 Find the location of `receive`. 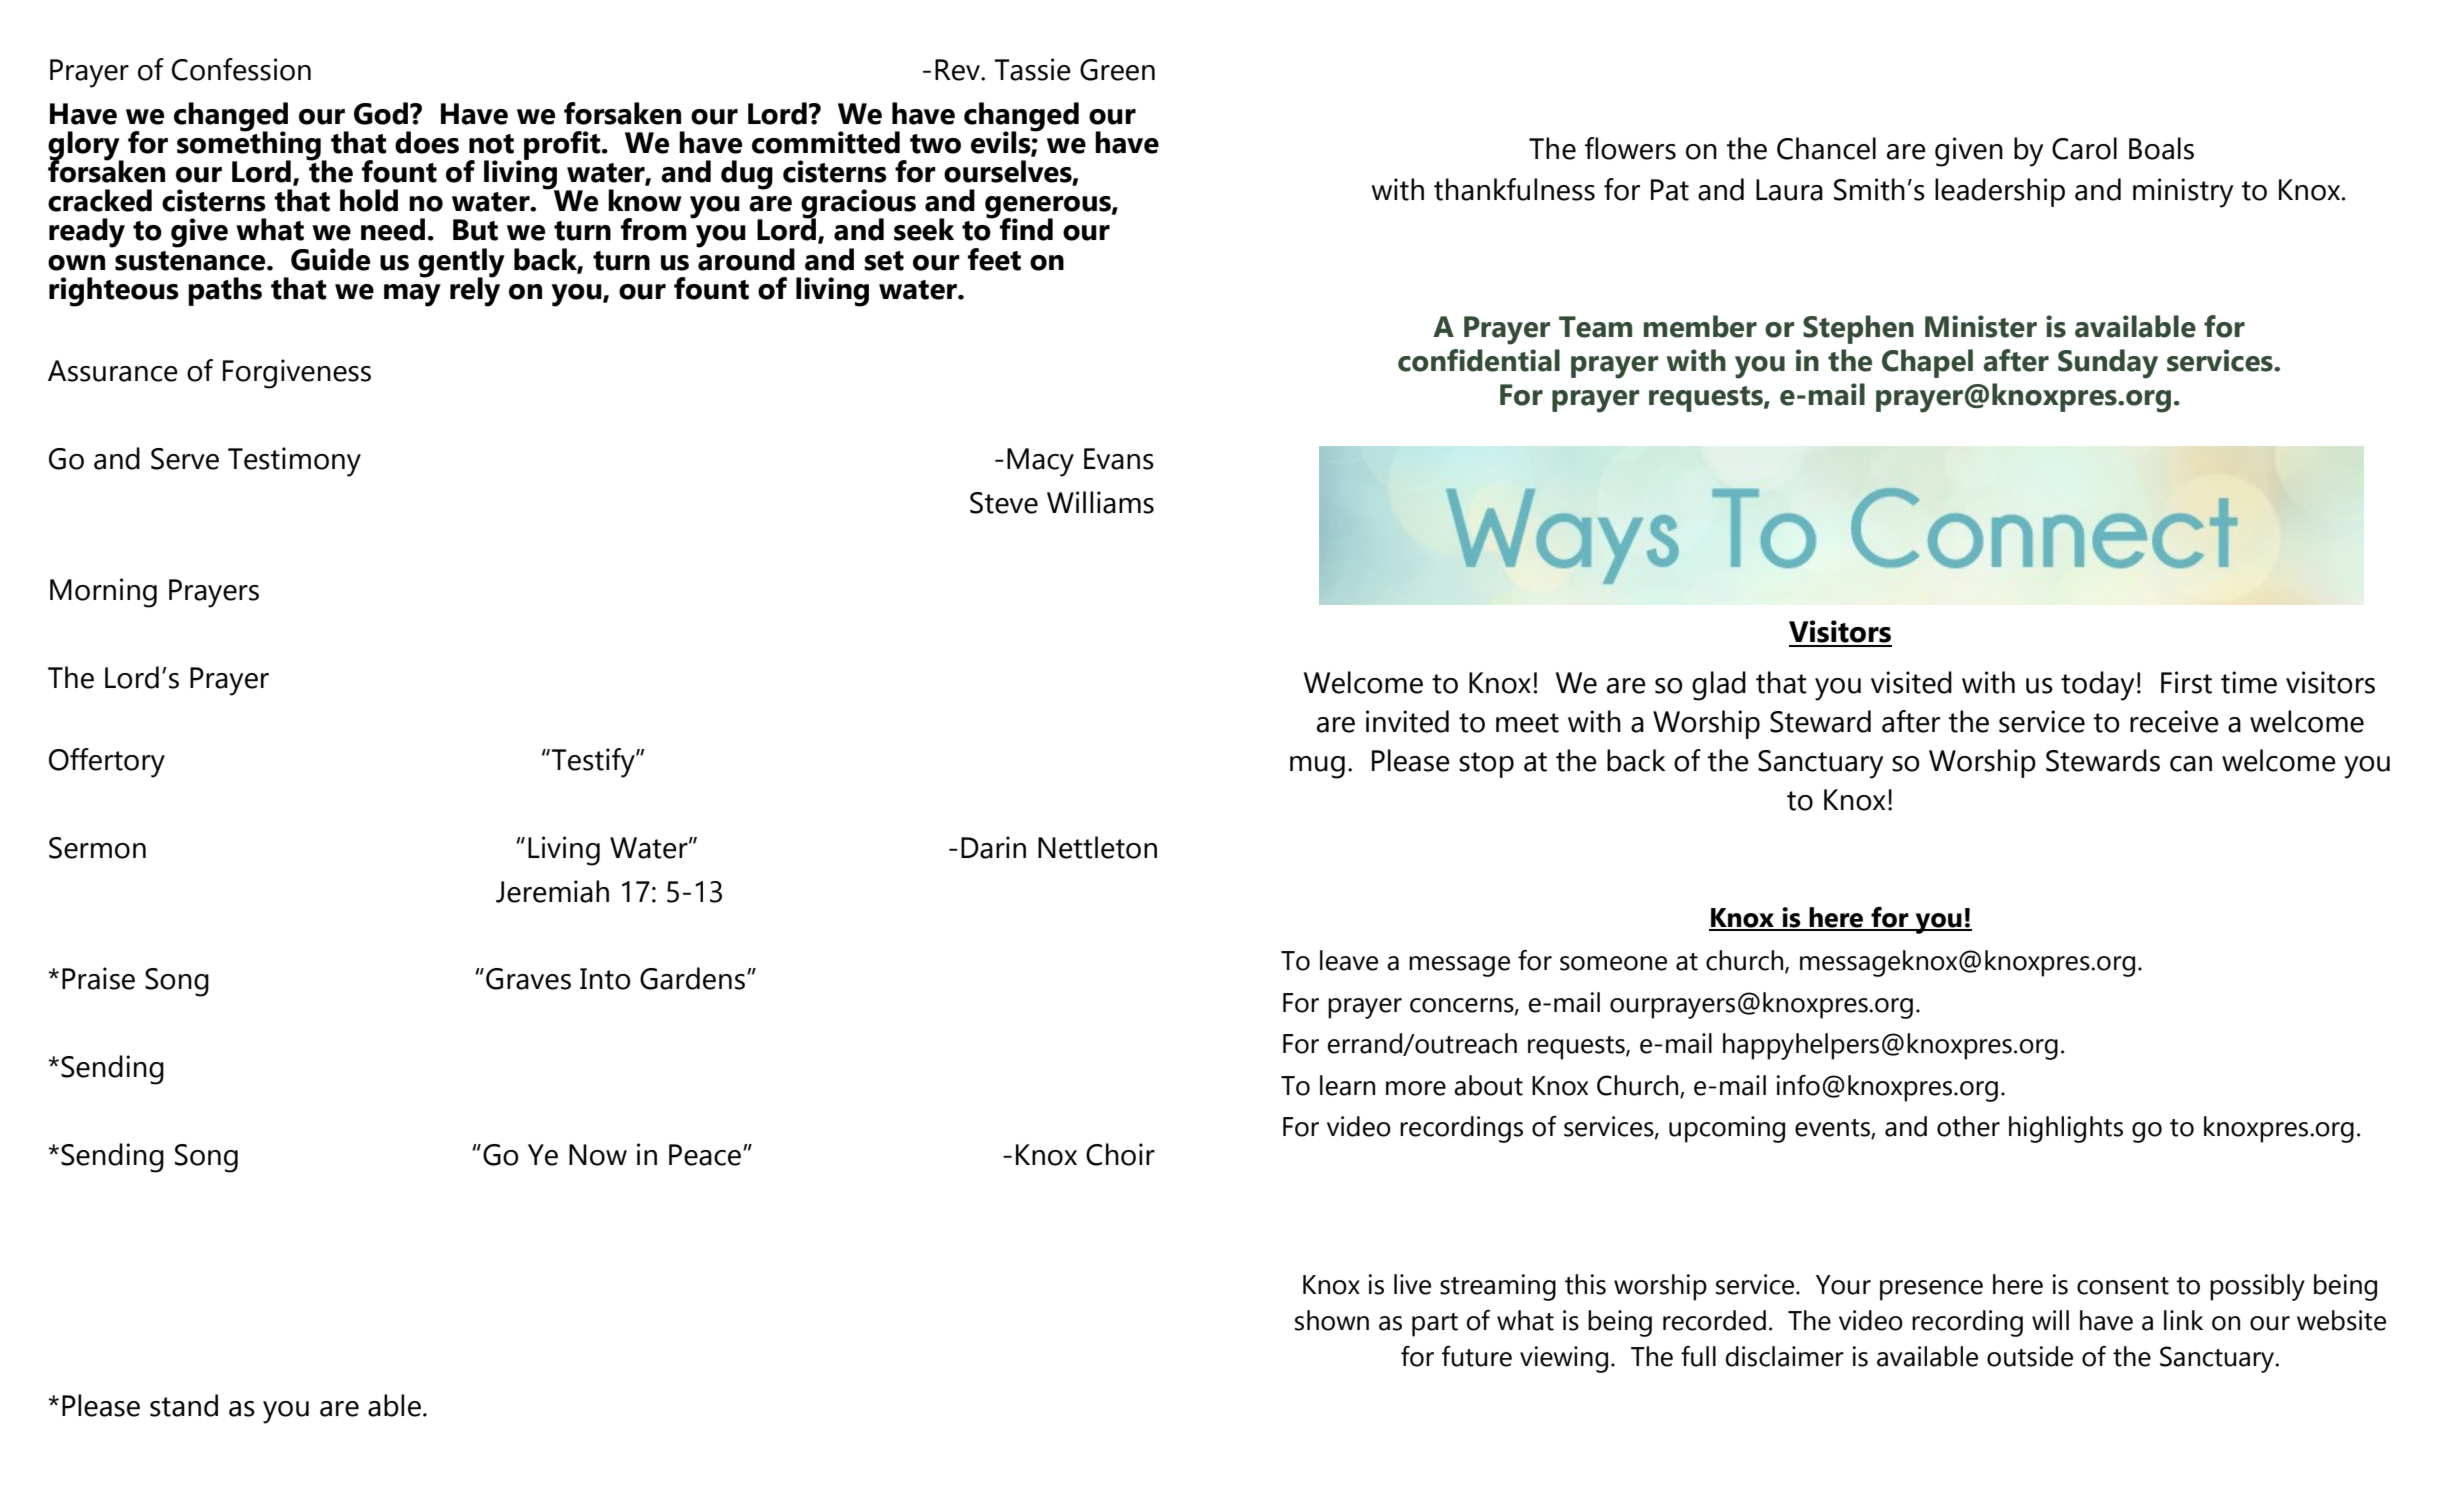

receive is located at coordinates (2174, 721).
